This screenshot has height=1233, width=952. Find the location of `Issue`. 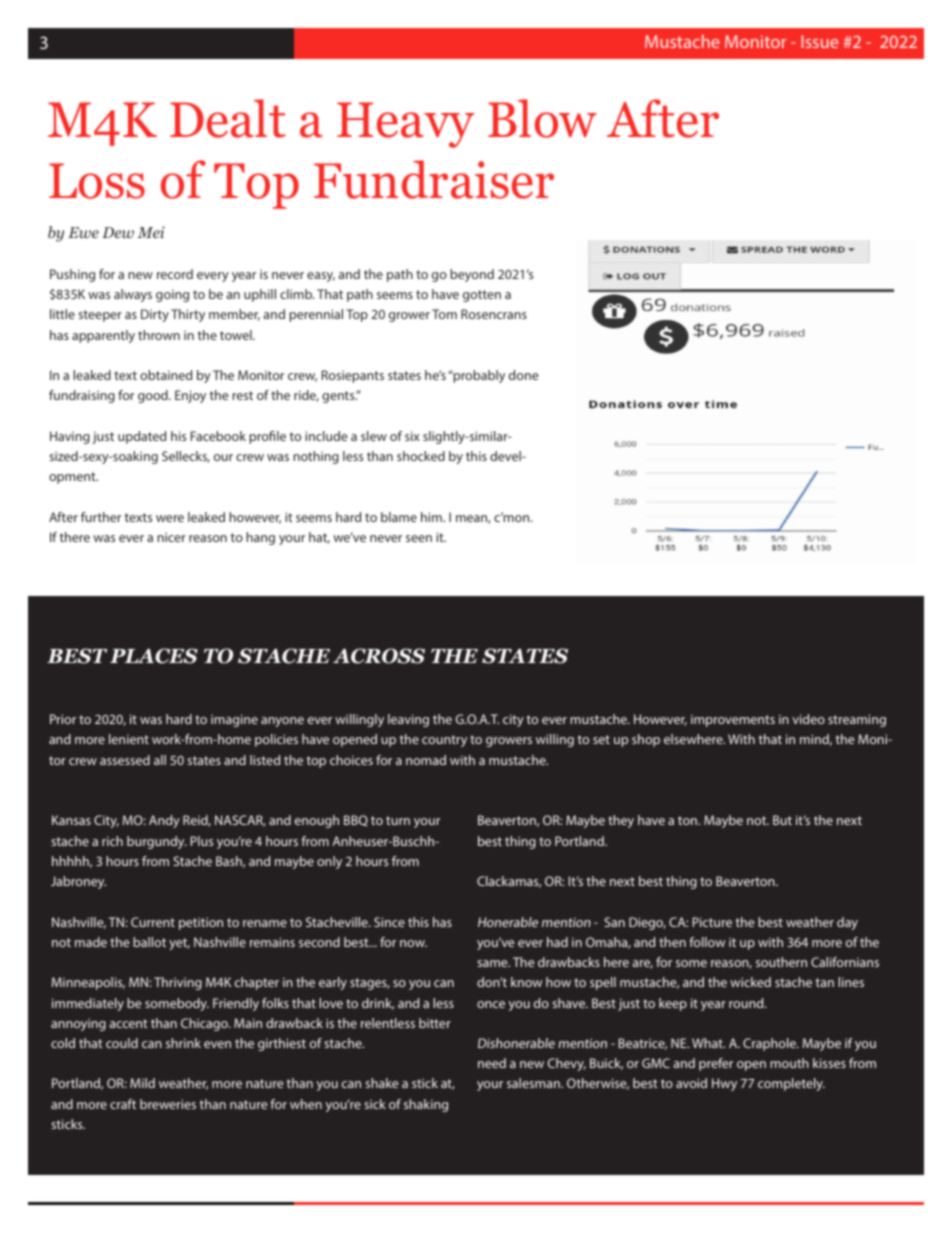

Issue is located at coordinates (820, 41).
